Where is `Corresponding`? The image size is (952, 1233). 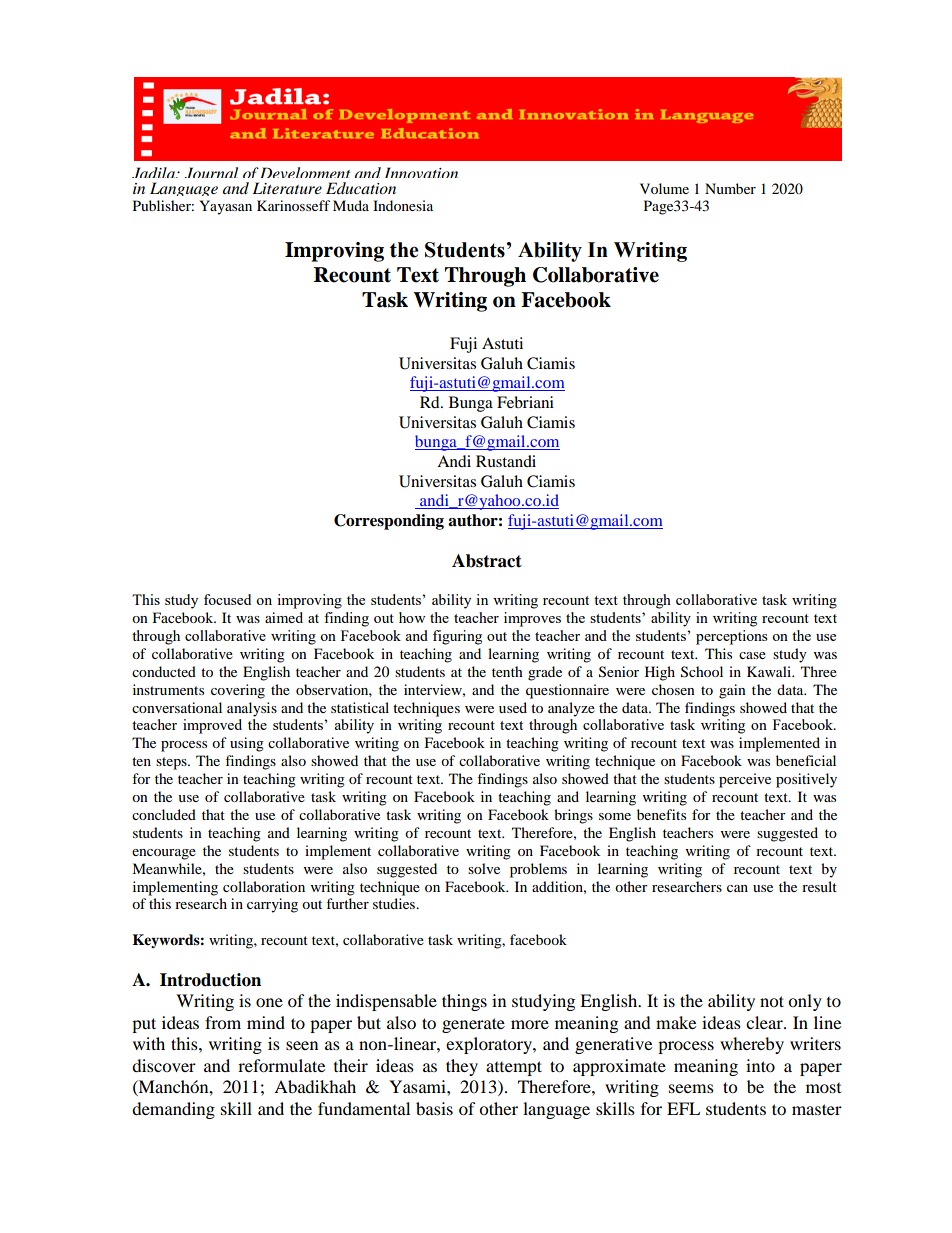
Corresponding is located at coordinates (389, 522).
